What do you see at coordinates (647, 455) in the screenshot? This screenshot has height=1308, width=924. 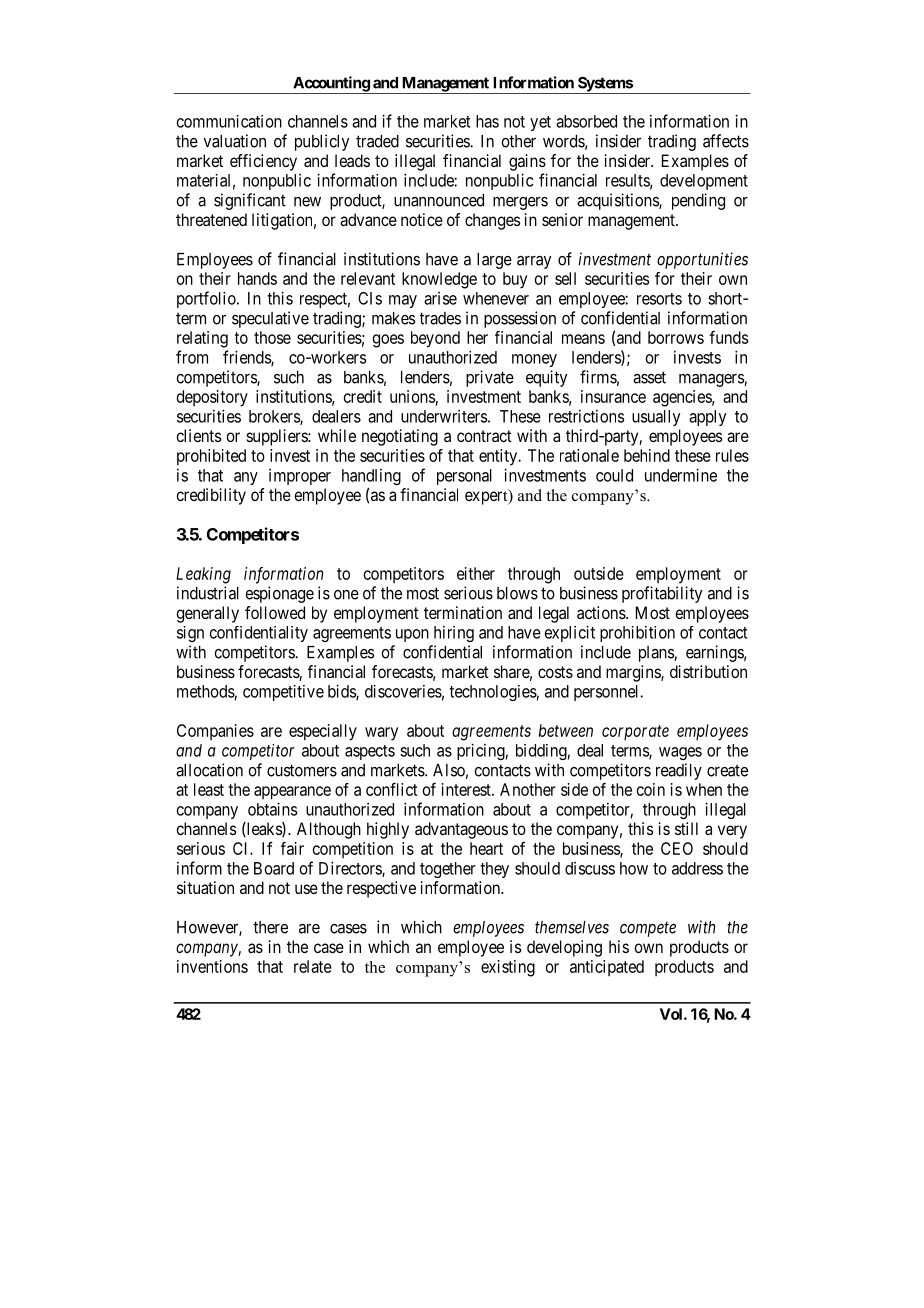 I see `behind` at bounding box center [647, 455].
